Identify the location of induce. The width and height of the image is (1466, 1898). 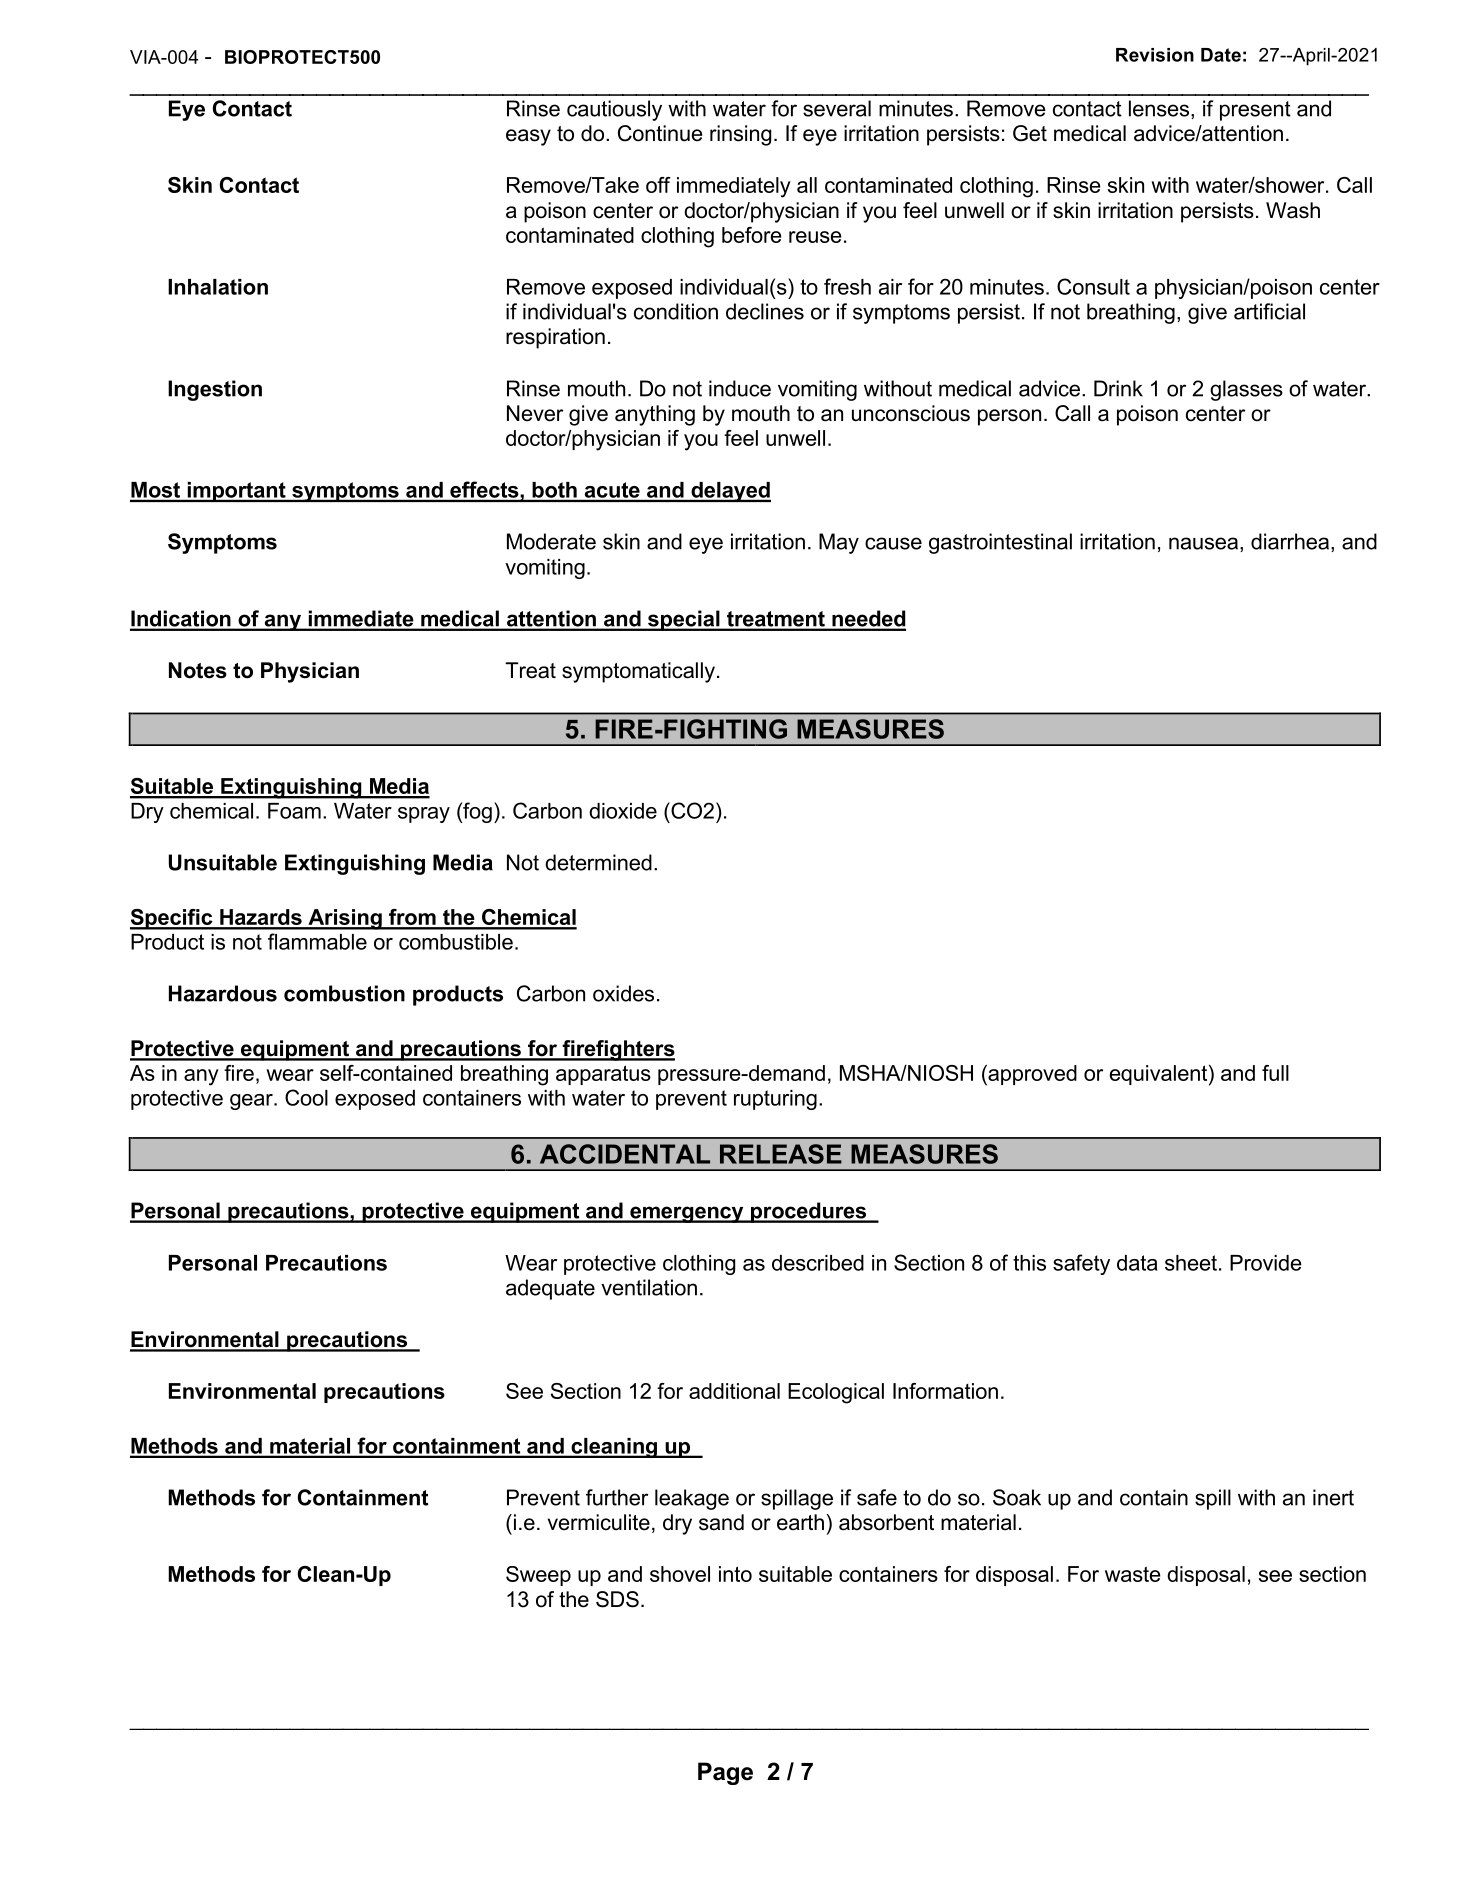
(740, 388).
